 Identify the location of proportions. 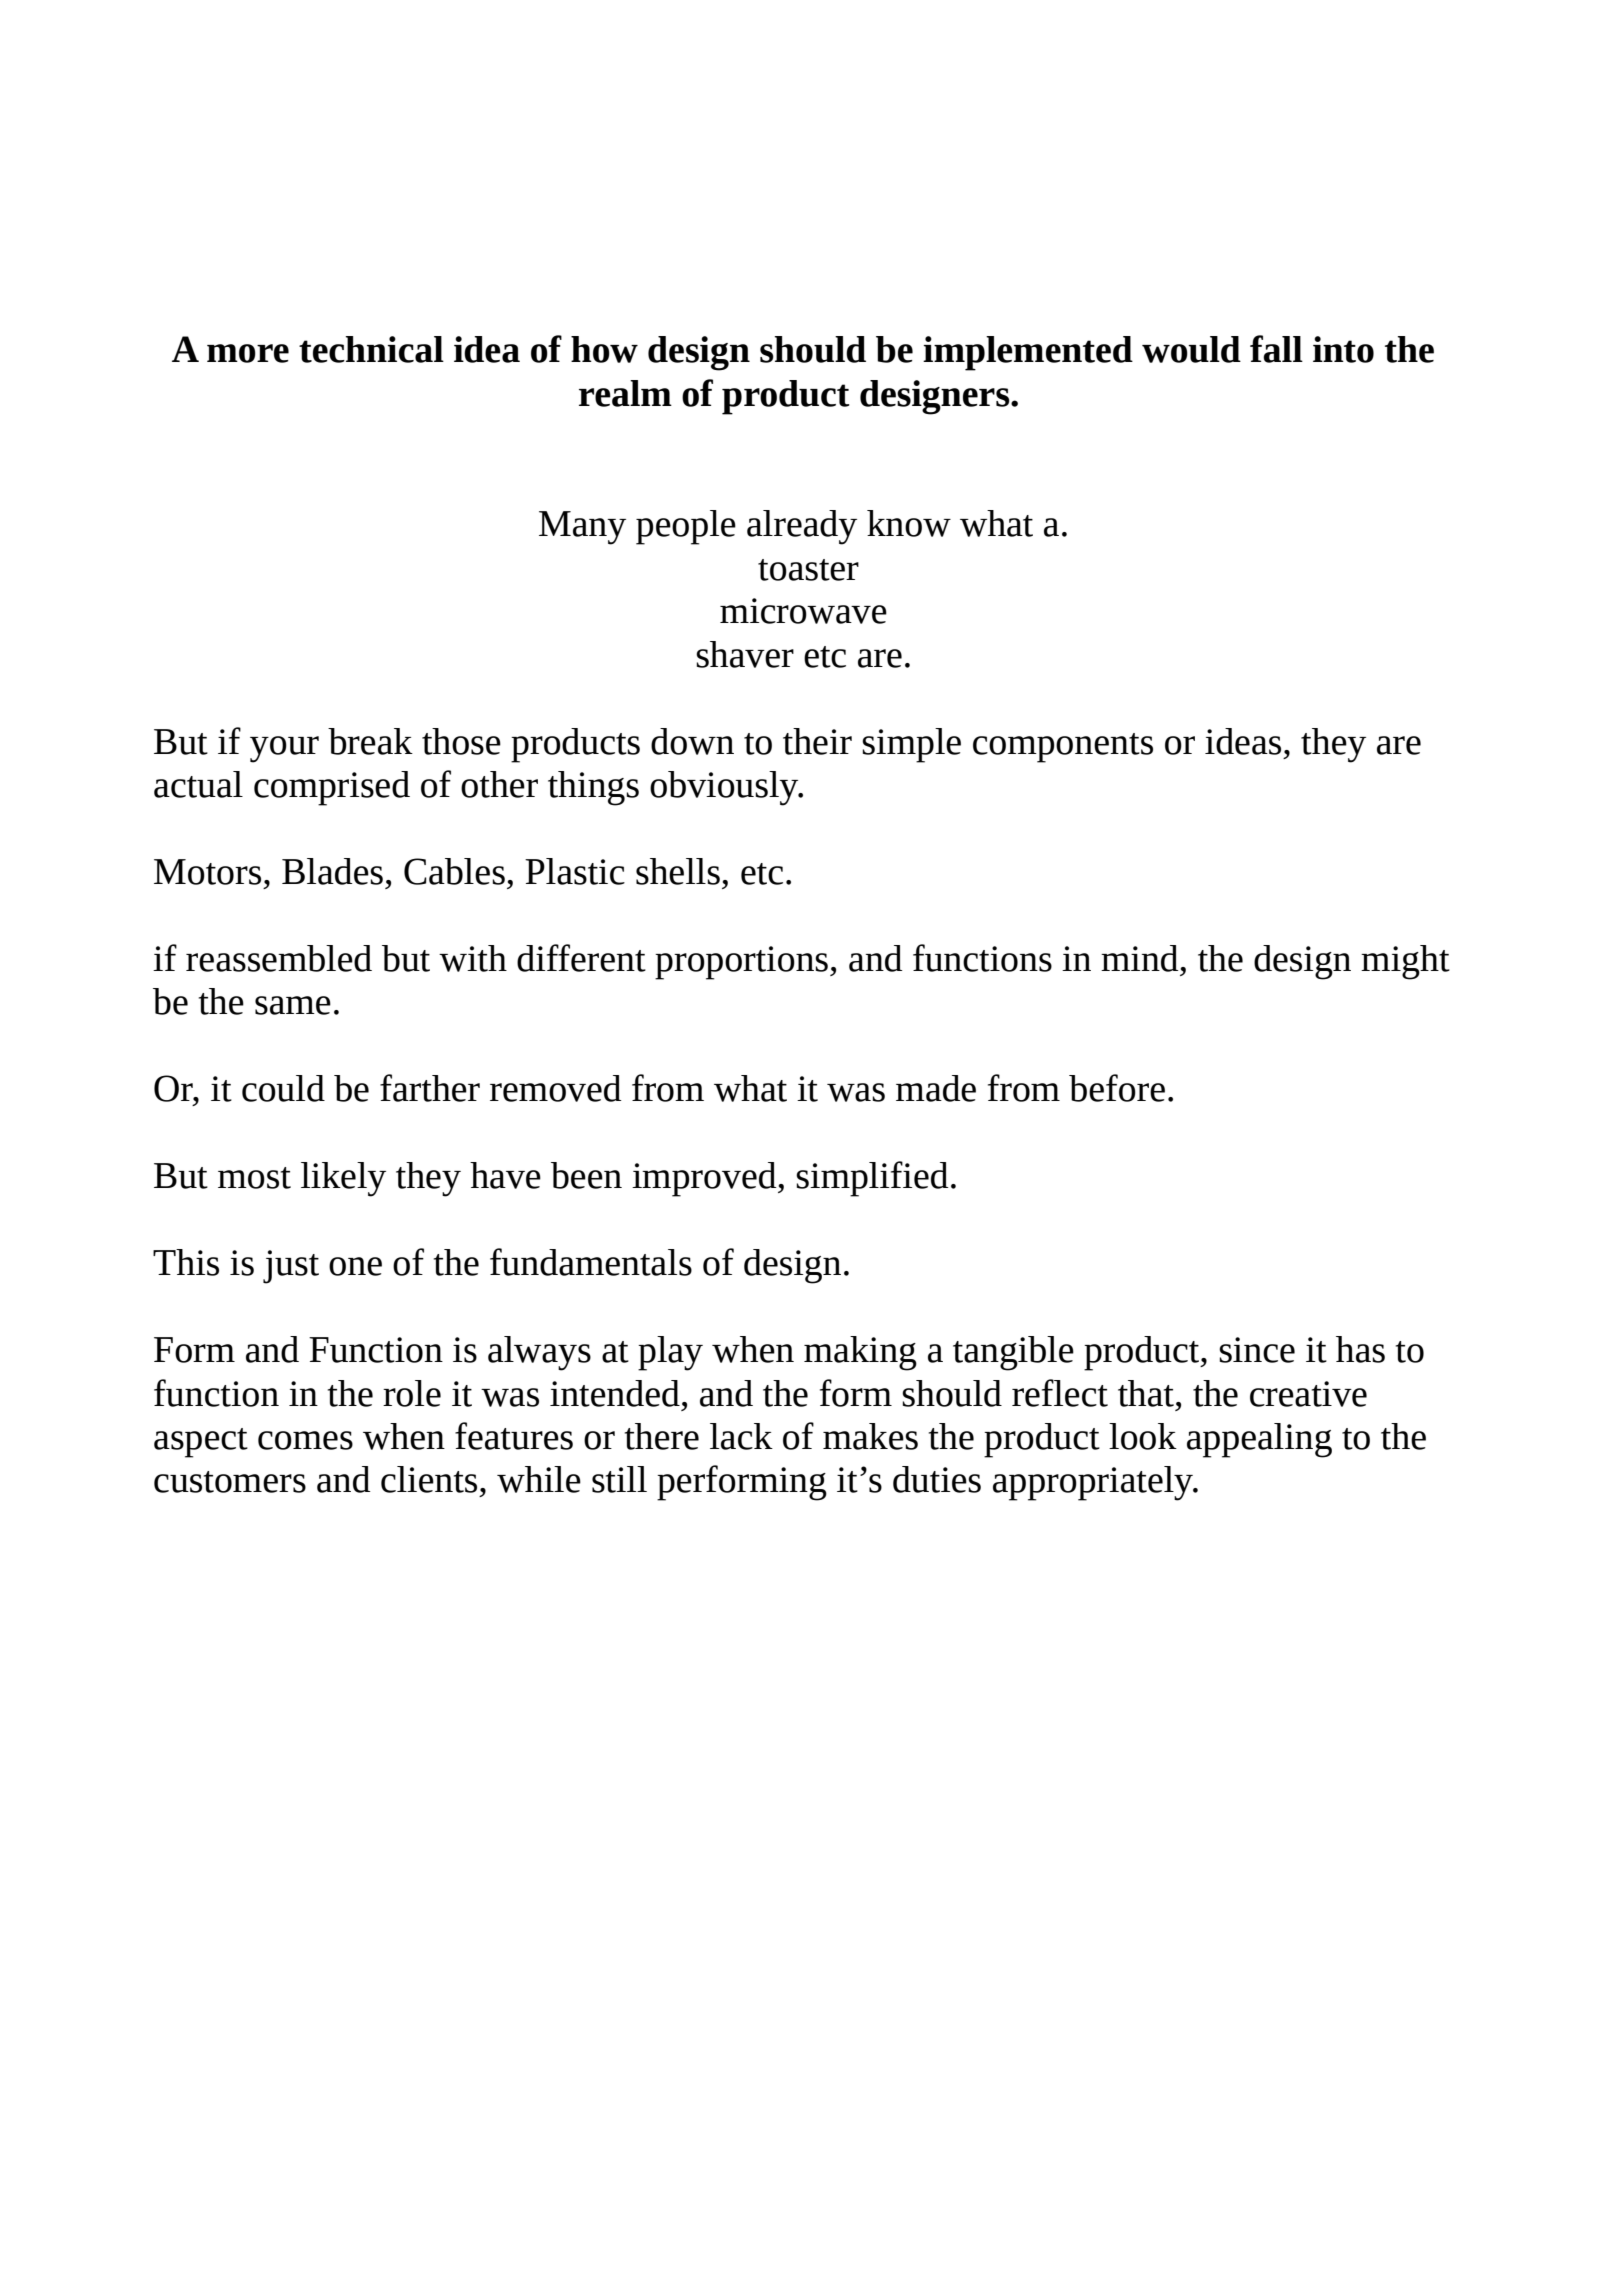
(741, 963).
